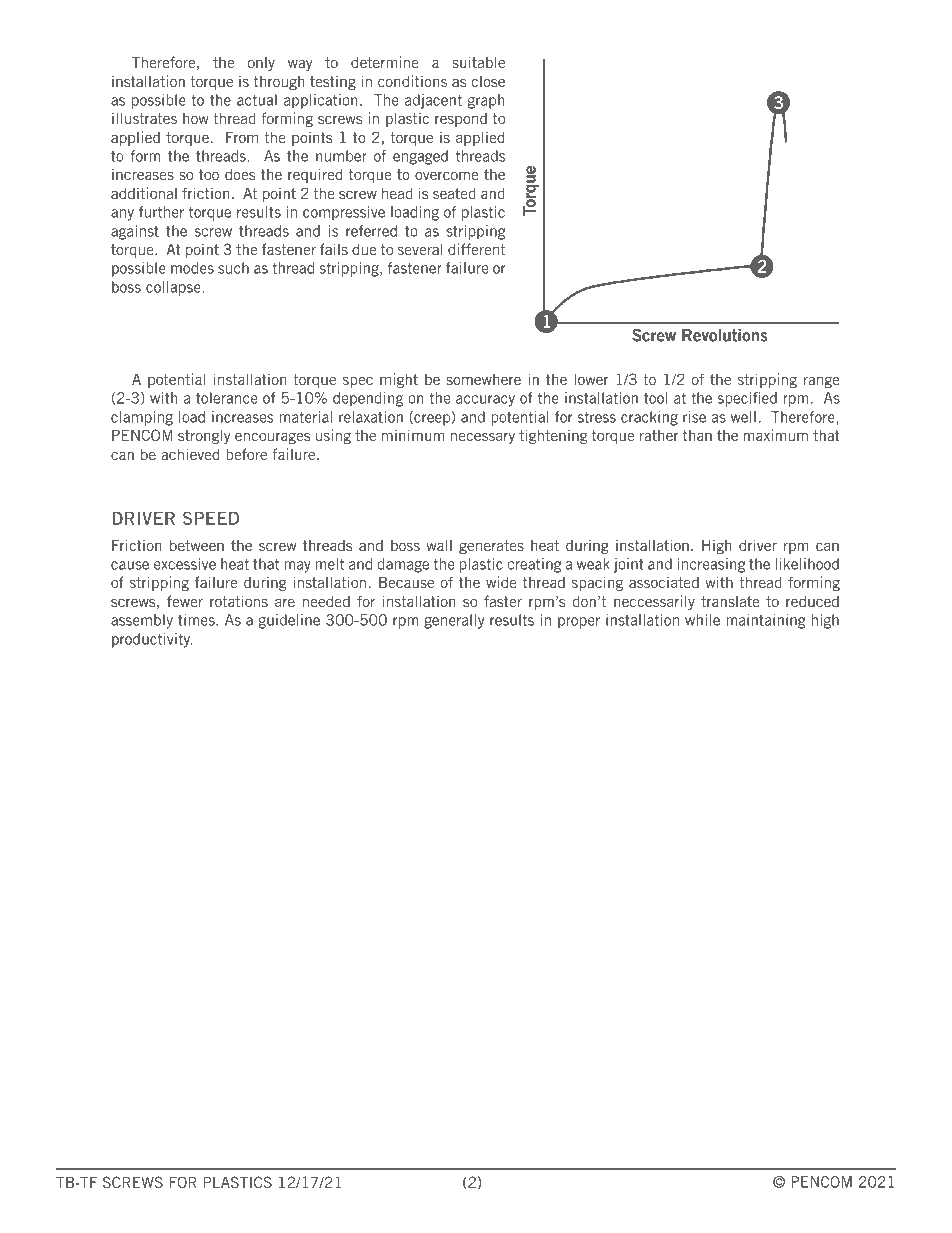  Describe the element at coordinates (439, 545) in the image. I see `wall` at that location.
